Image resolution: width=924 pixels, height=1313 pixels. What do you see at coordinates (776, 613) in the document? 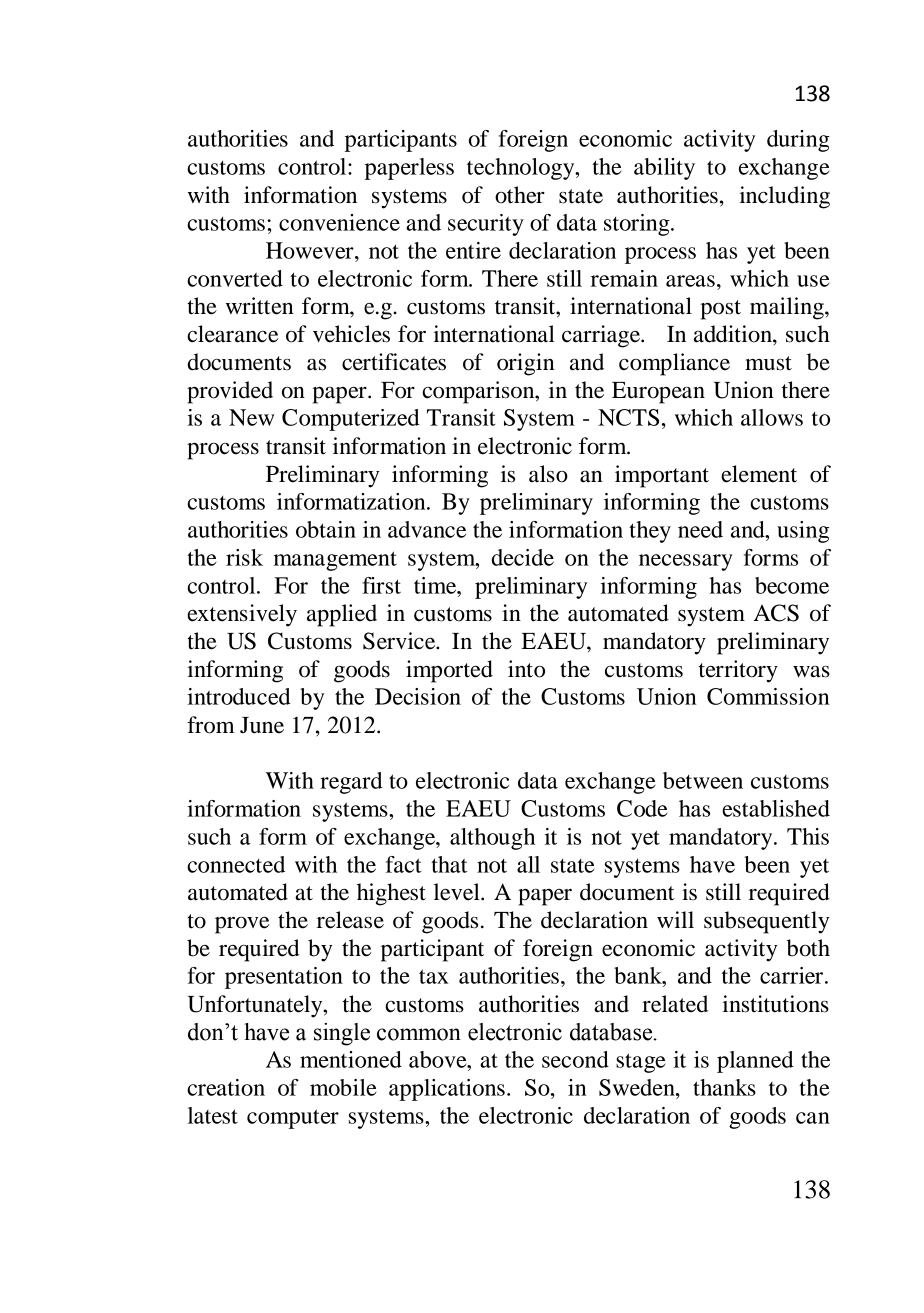
I see `ACS` at bounding box center [776, 613].
